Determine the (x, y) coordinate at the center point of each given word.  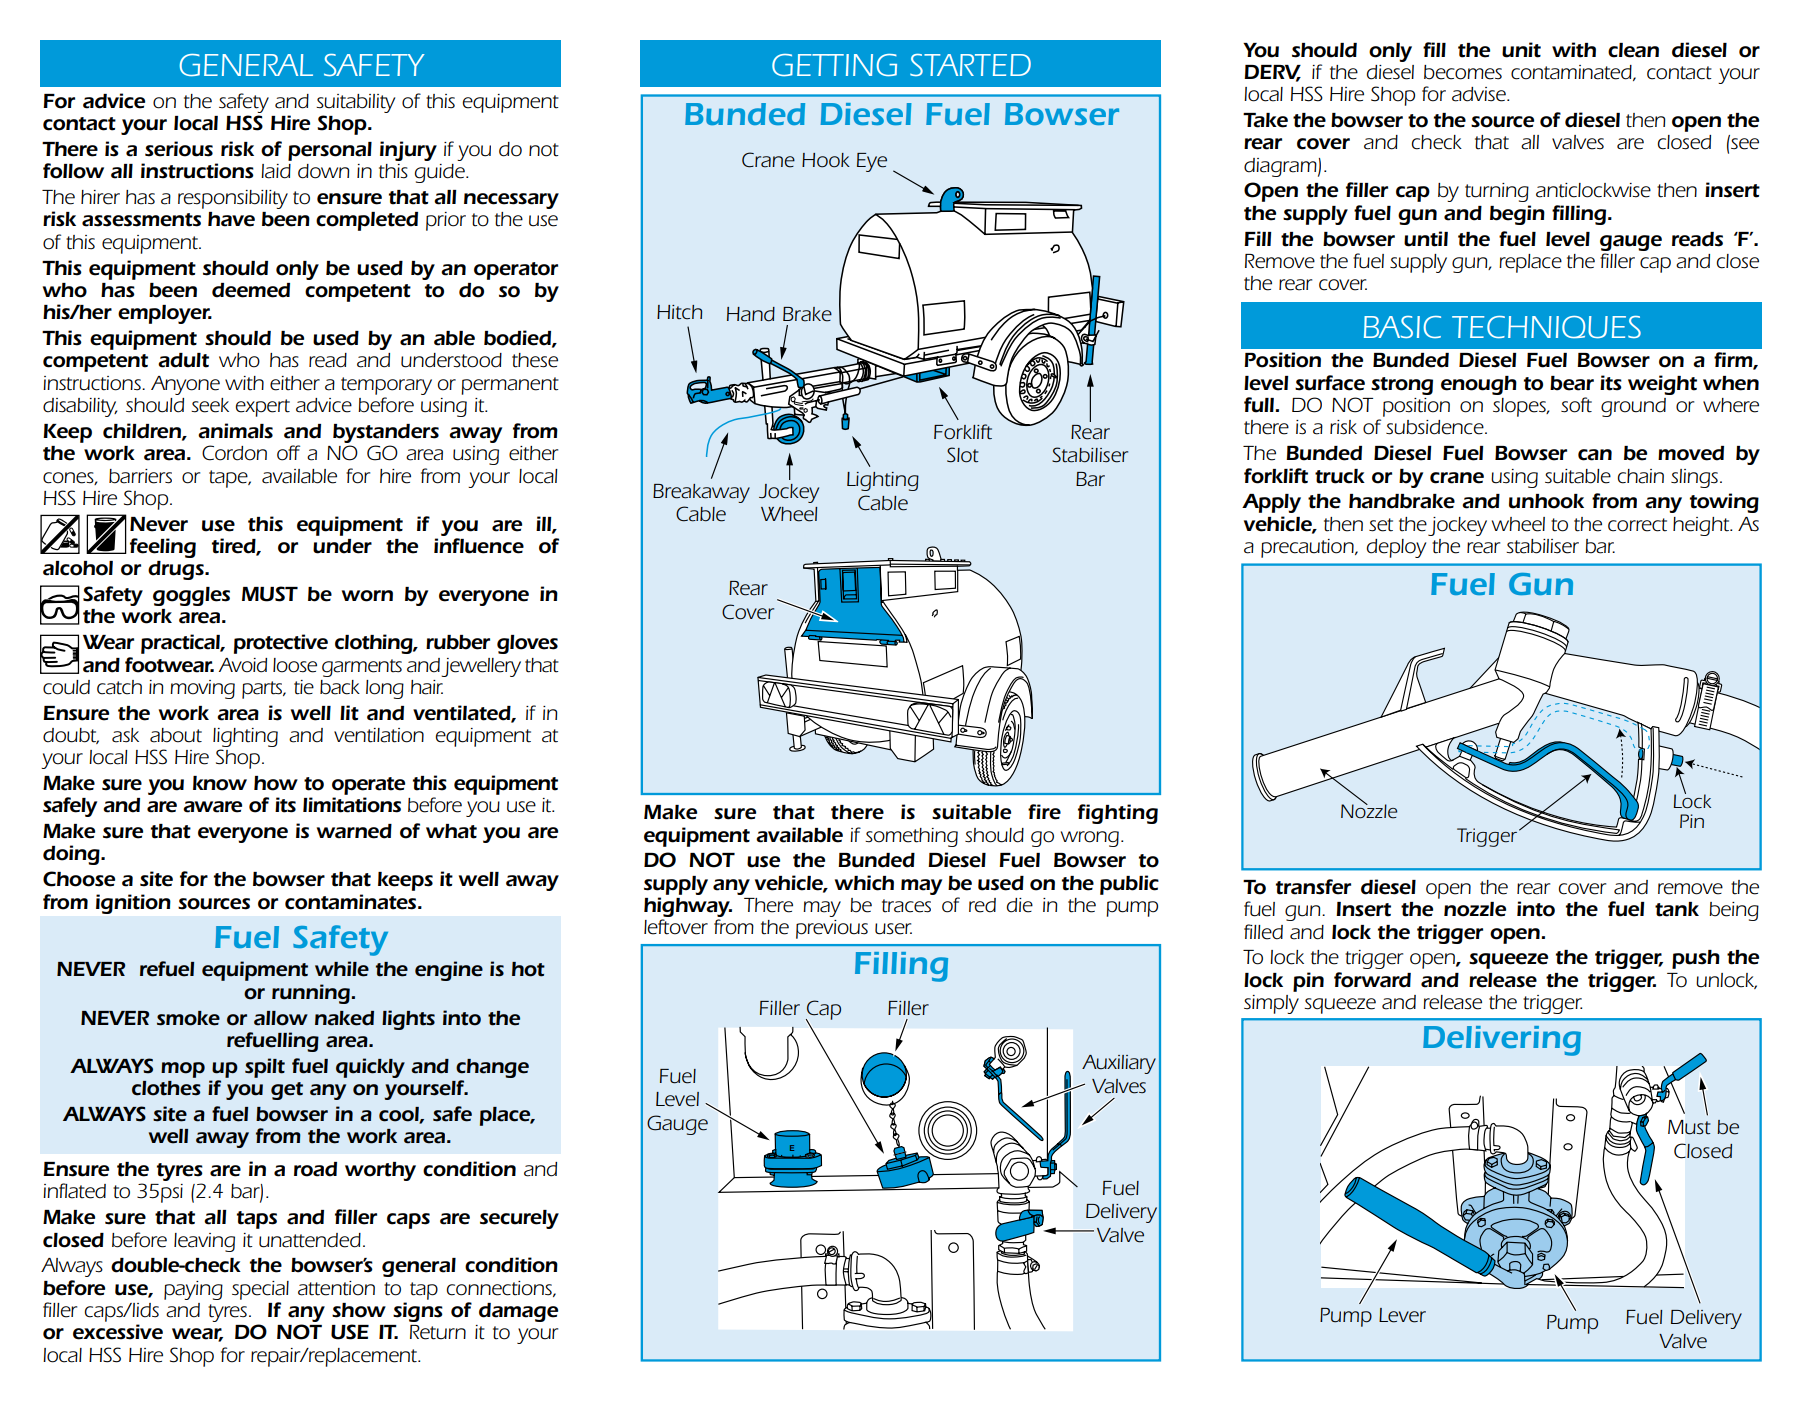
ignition (133, 904)
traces (906, 906)
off (288, 453)
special (260, 1290)
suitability (355, 103)
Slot (963, 455)
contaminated (1572, 73)
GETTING (834, 65)
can (1595, 455)
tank (1677, 909)
